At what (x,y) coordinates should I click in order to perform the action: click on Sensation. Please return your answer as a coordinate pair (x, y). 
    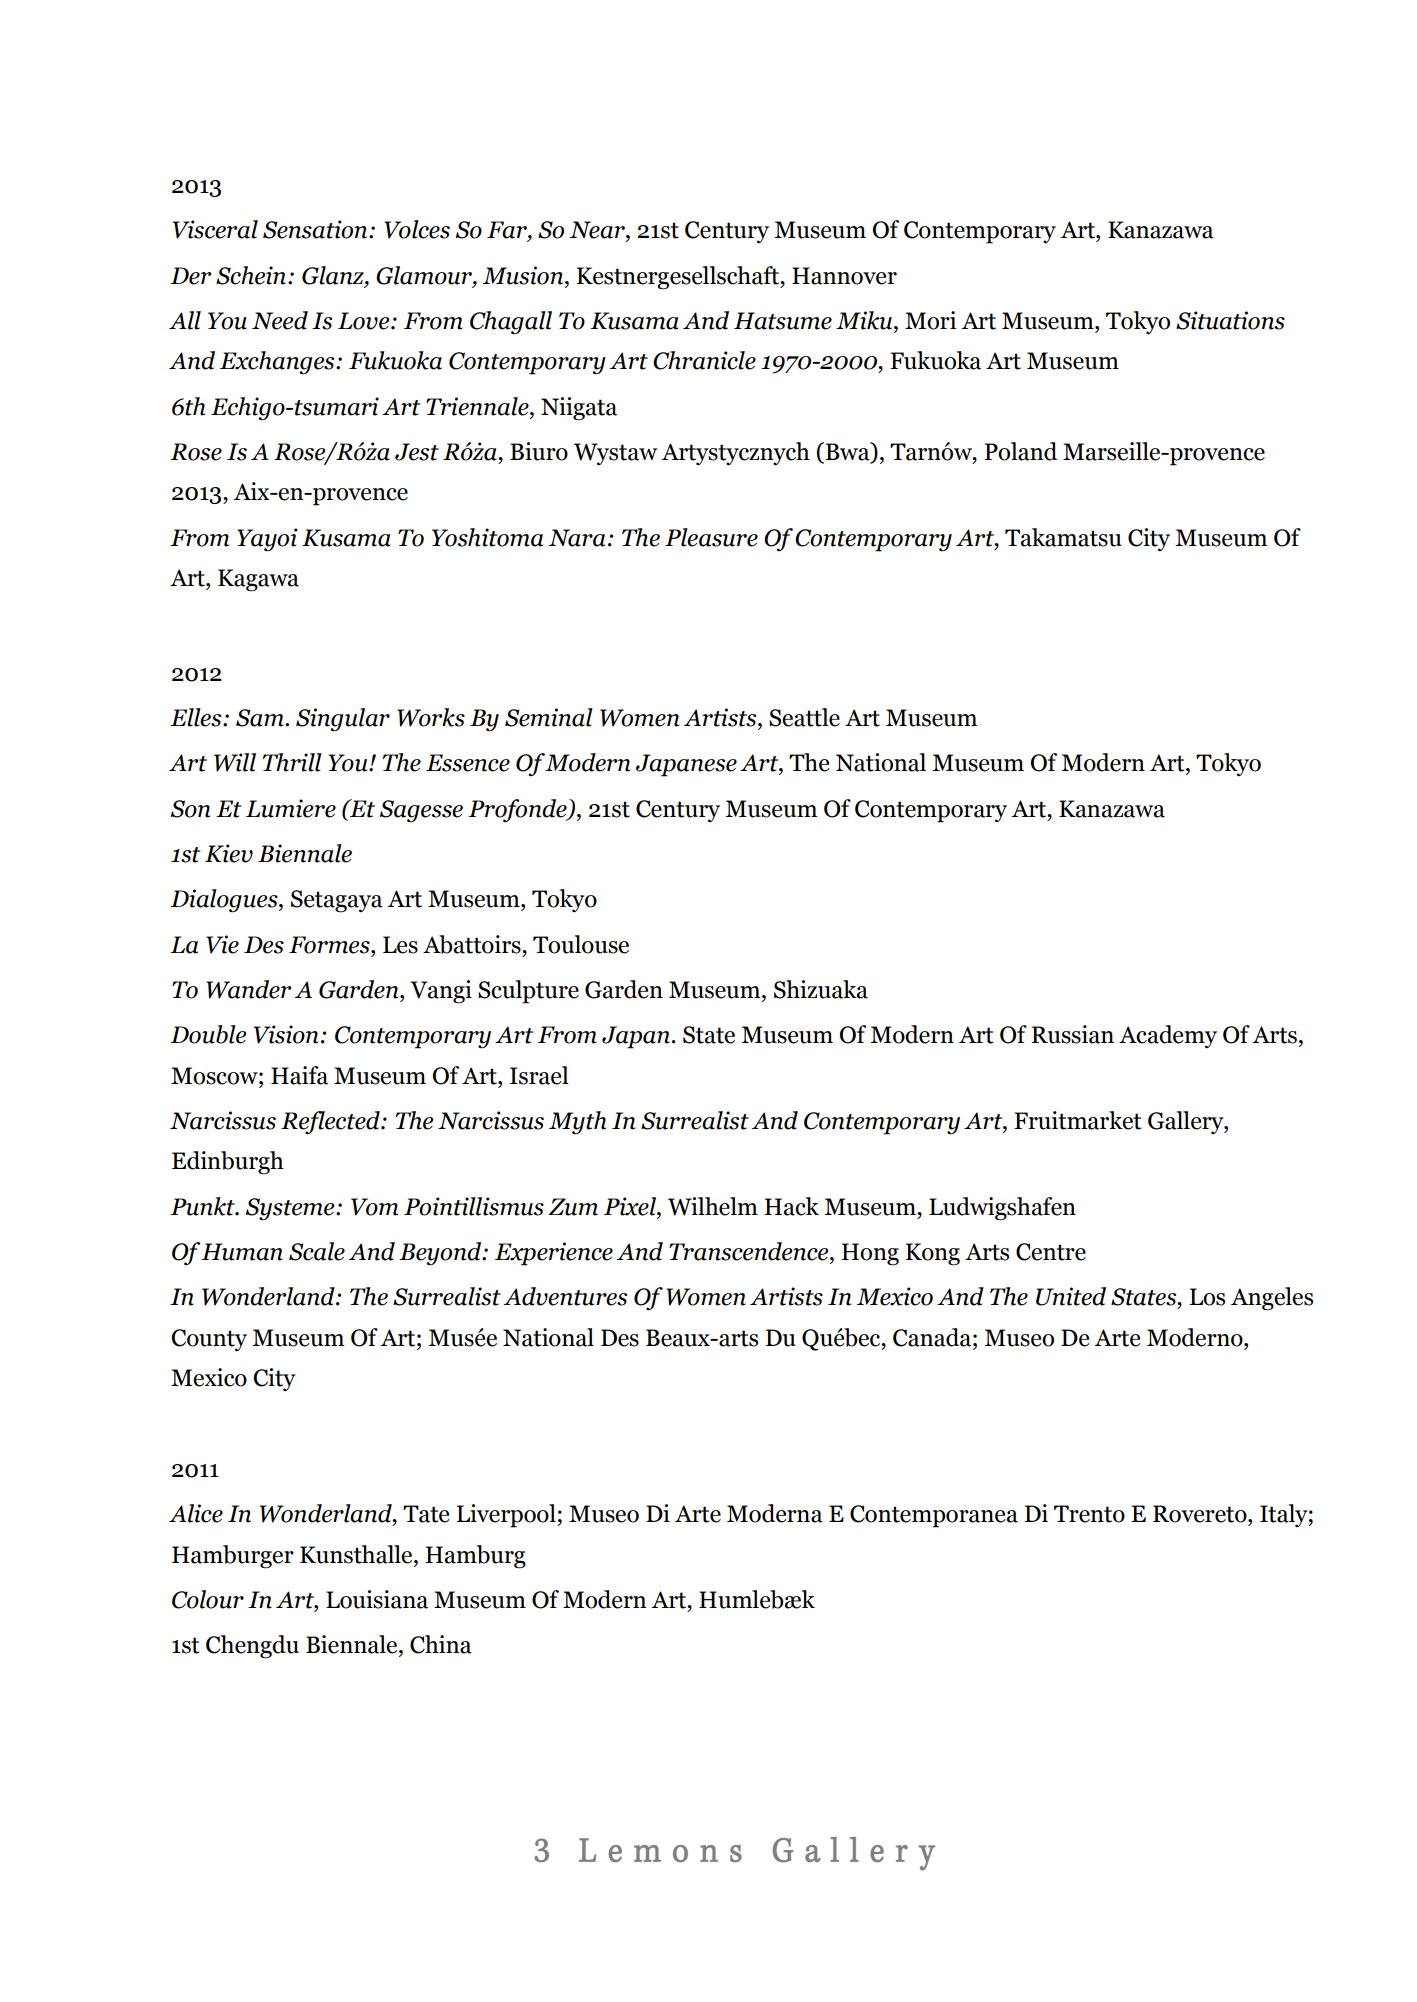
    Looking at the image, I should click on (316, 229).
